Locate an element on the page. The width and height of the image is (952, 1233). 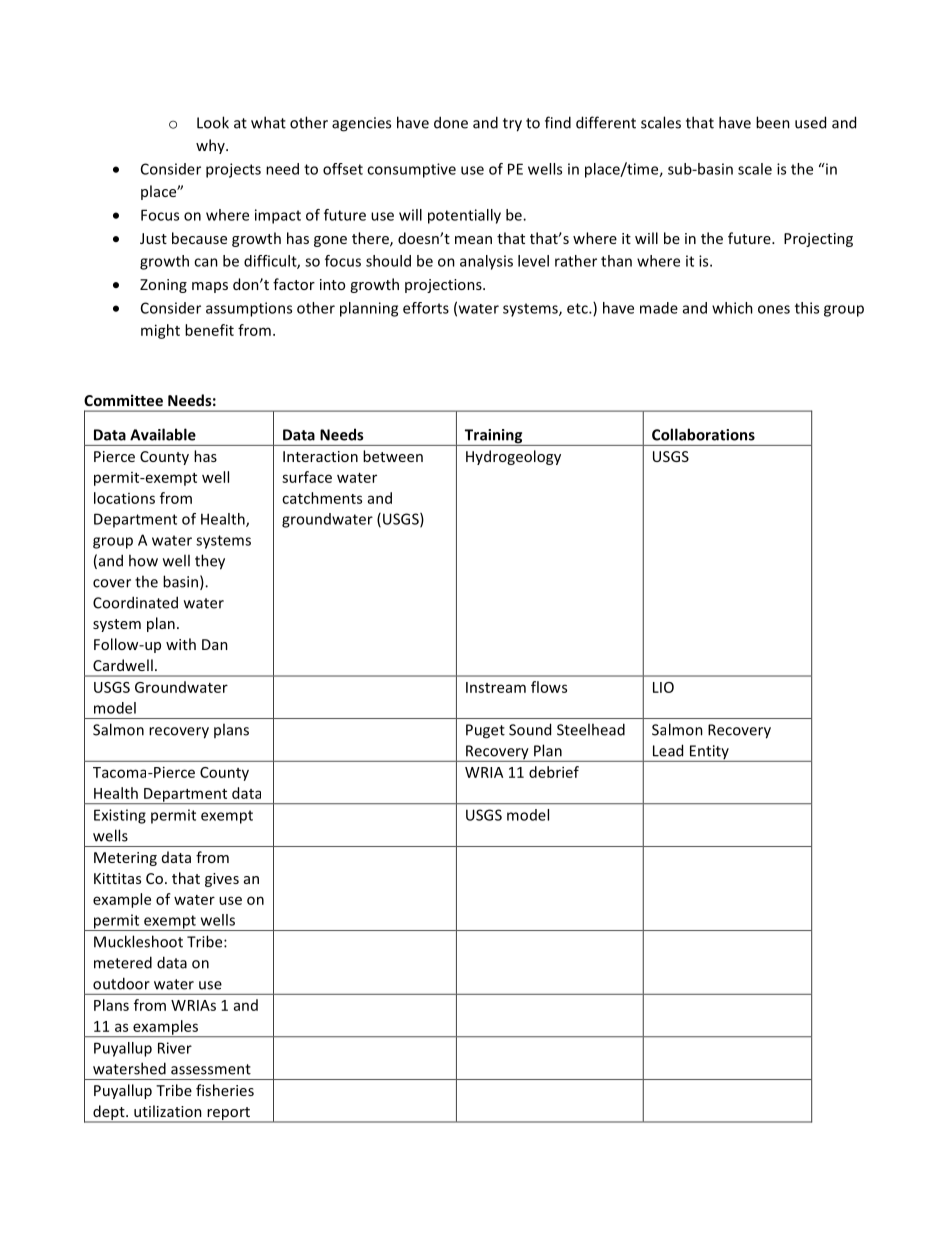
Training is located at coordinates (493, 437).
